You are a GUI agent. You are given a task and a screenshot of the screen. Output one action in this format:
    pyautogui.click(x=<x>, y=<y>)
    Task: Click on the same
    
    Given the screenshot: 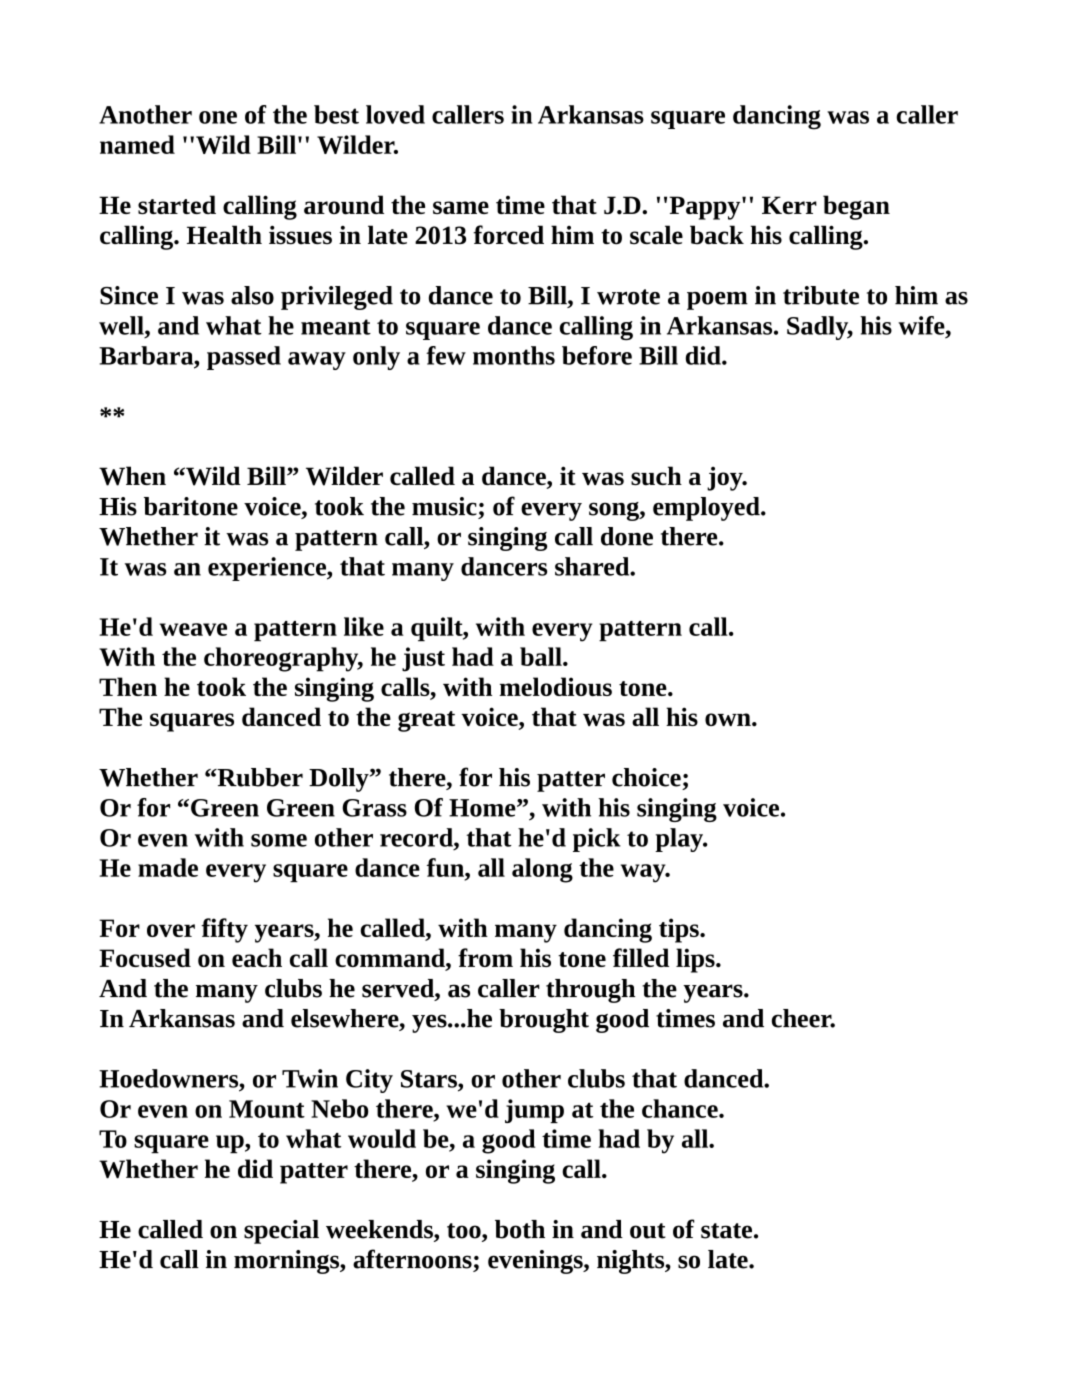 What is the action you would take?
    pyautogui.click(x=461, y=207)
